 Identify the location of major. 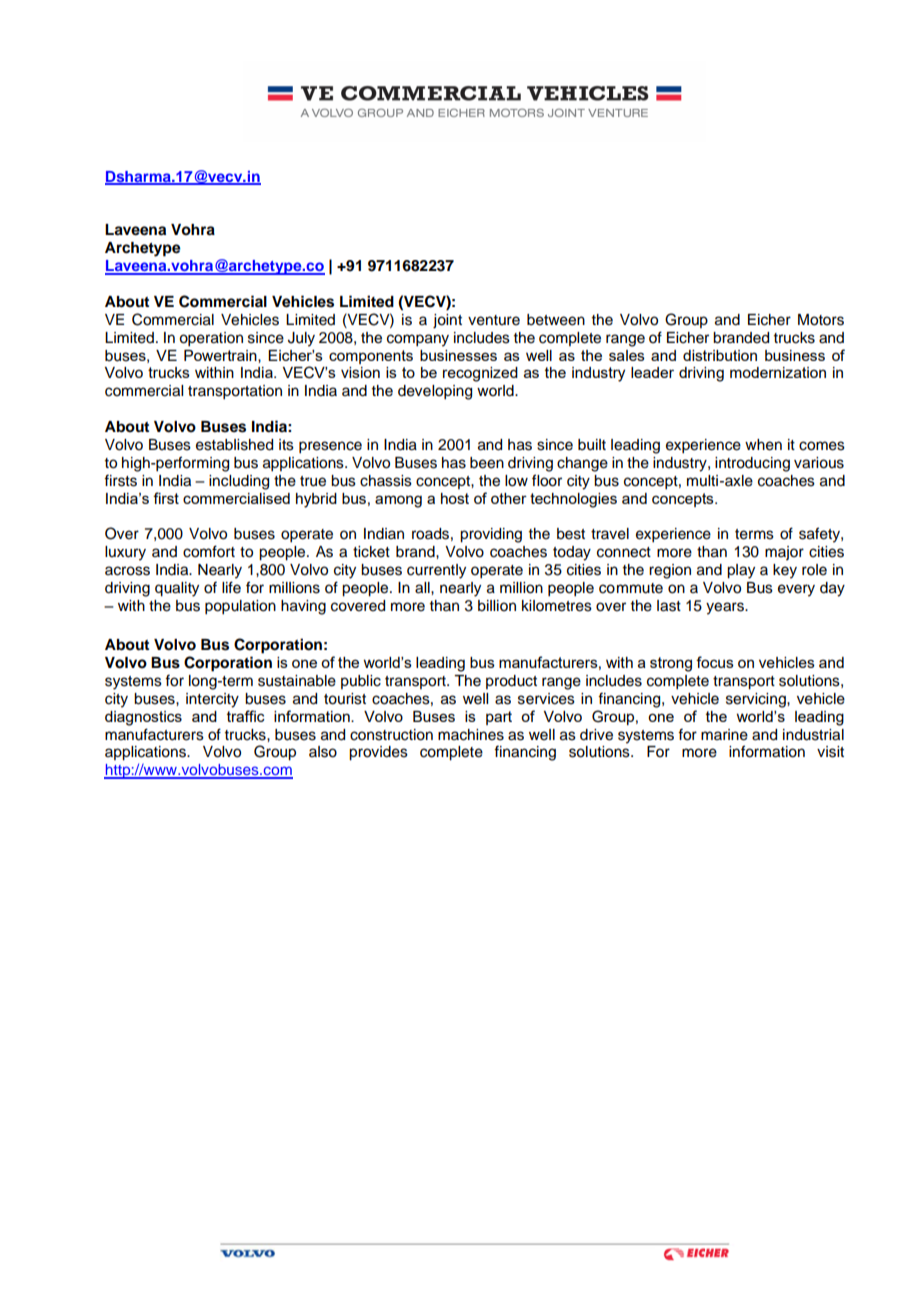
(784, 553).
